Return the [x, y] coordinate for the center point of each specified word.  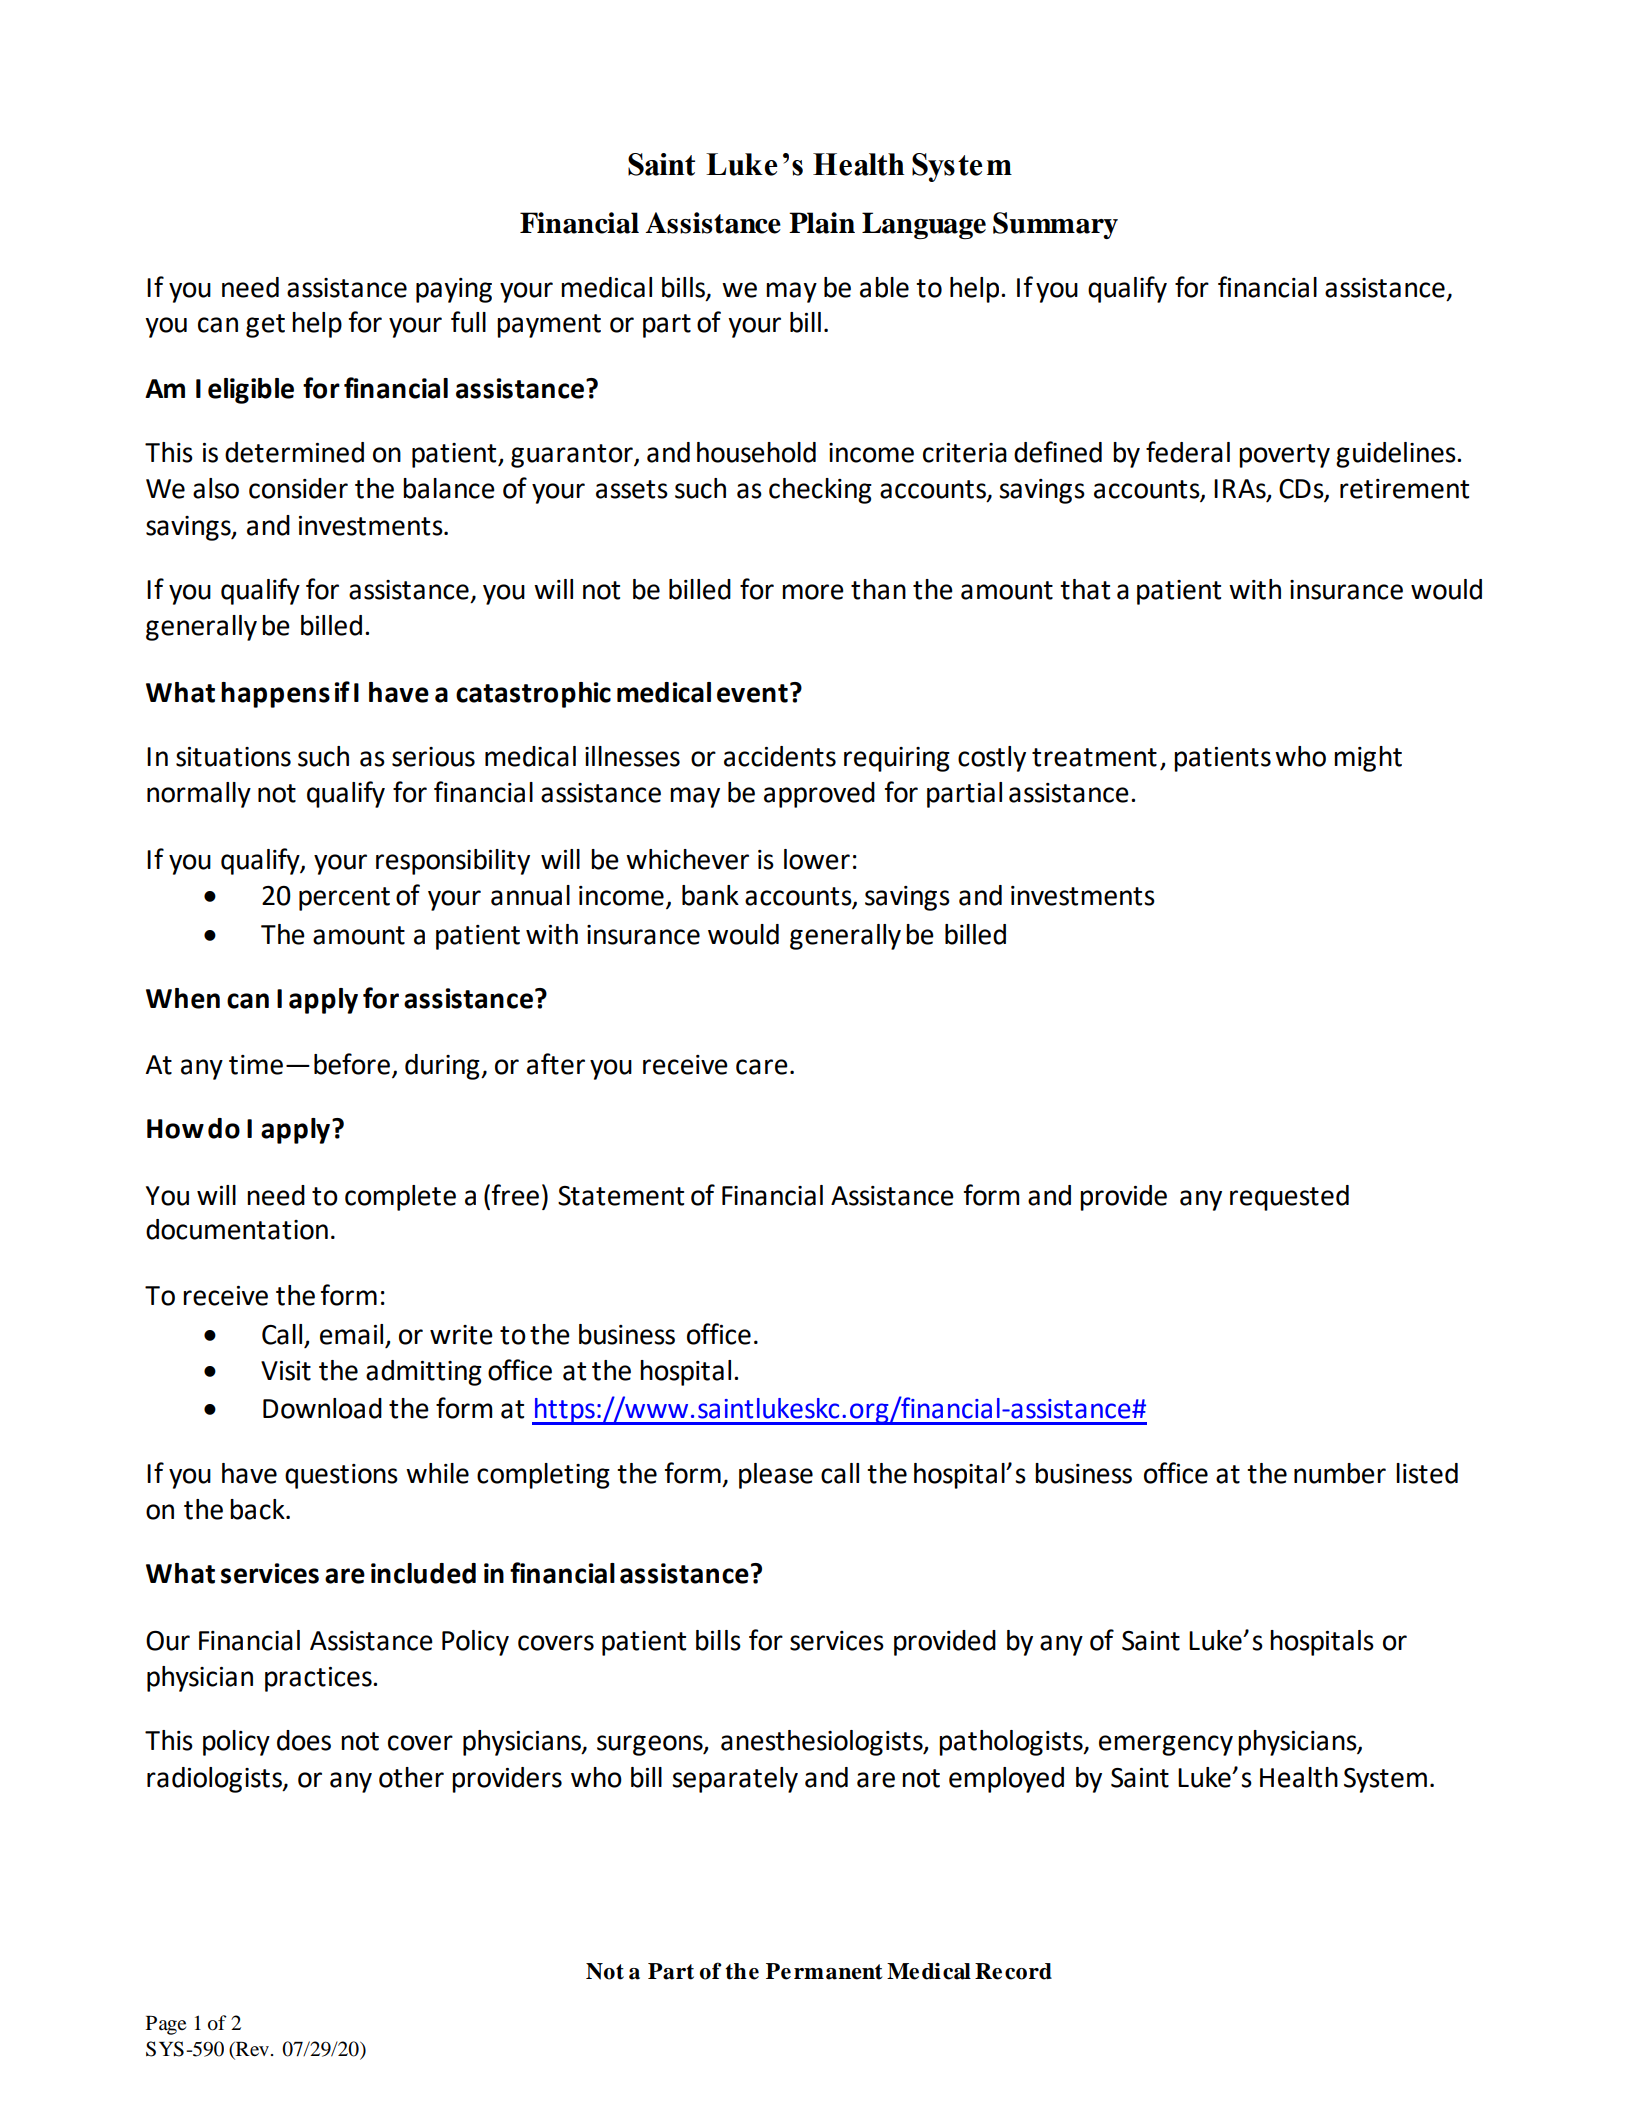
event [752, 693]
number [1340, 1473]
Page [166, 2025]
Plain [822, 223]
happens [275, 695]
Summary [1055, 225]
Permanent [824, 1971]
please [776, 1476]
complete [400, 1198]
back [258, 1509]
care [762, 1067]
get [265, 326]
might [1368, 759]
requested [1289, 1198]
